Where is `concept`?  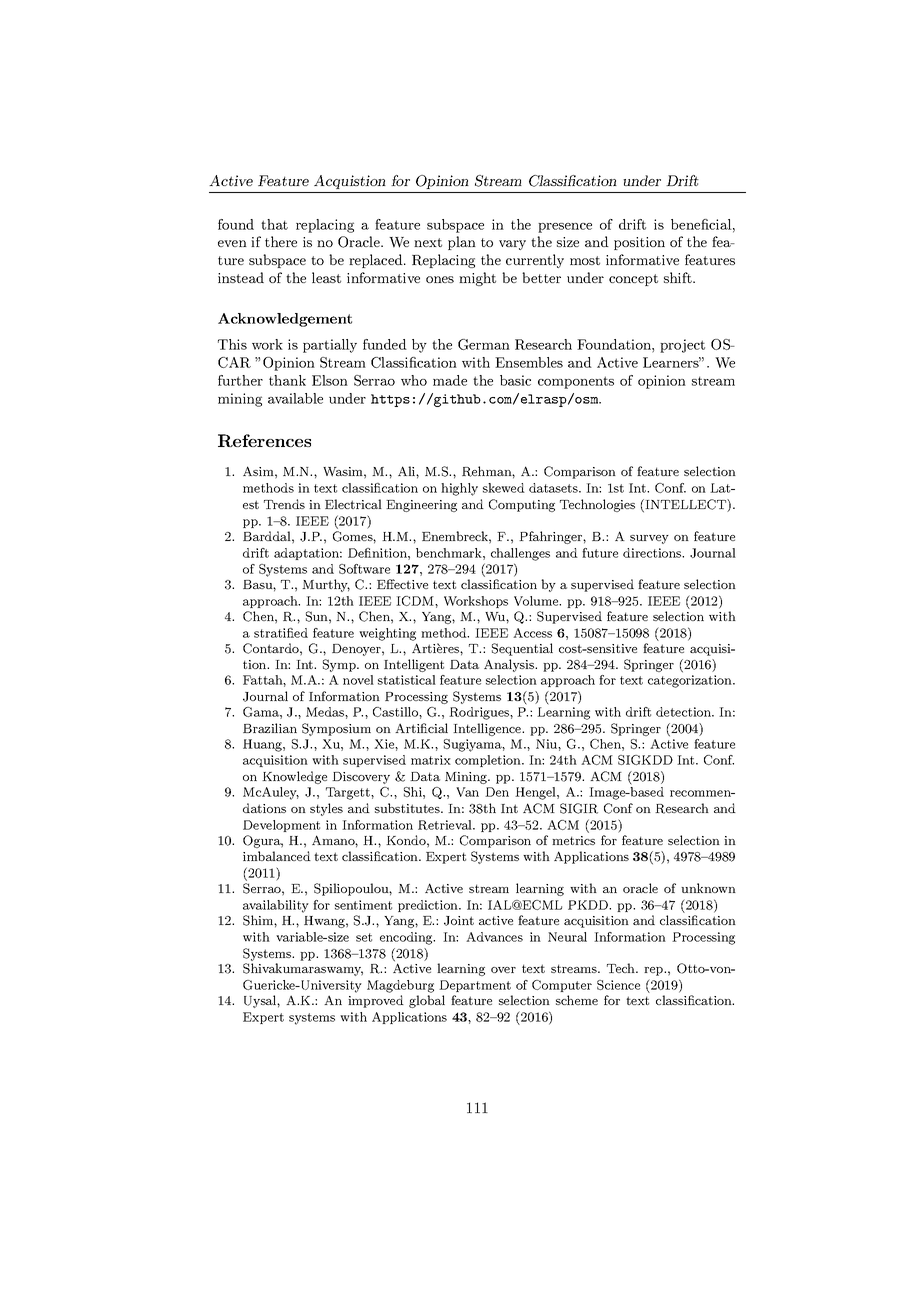
concept is located at coordinates (633, 280).
